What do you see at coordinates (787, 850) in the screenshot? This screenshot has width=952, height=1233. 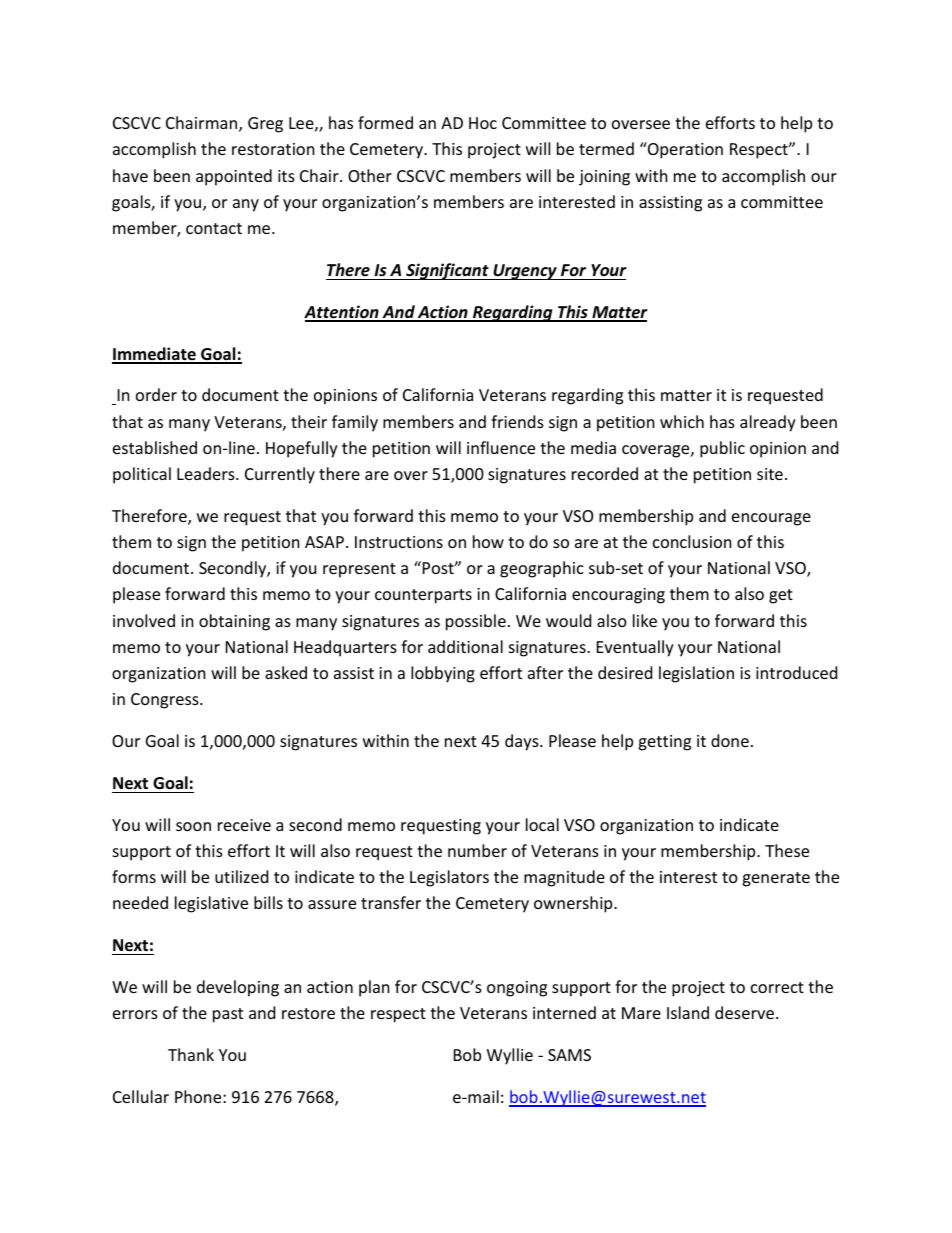 I see `These` at bounding box center [787, 850].
